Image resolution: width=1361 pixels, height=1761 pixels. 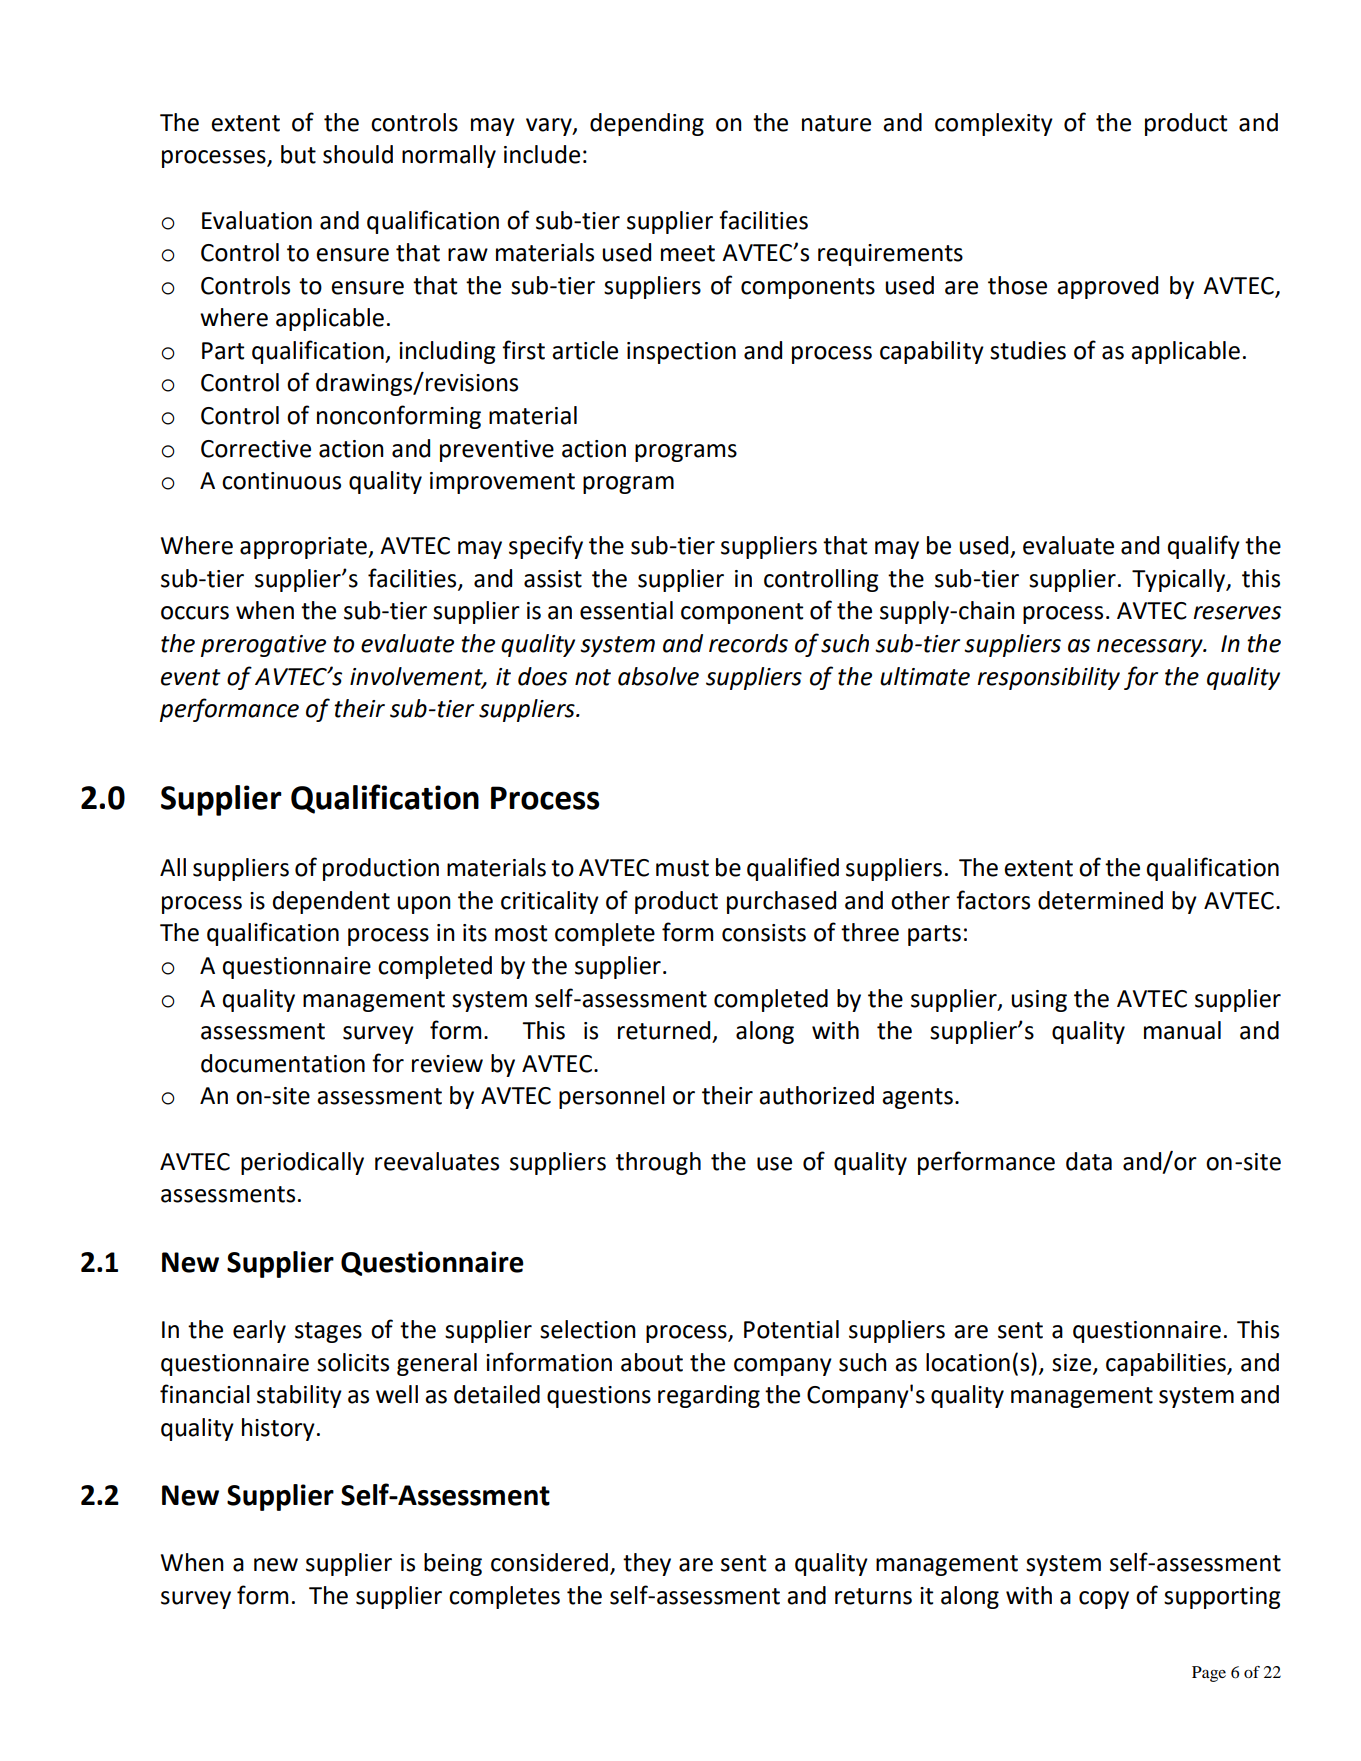 What do you see at coordinates (298, 154) in the document?
I see `but` at bounding box center [298, 154].
